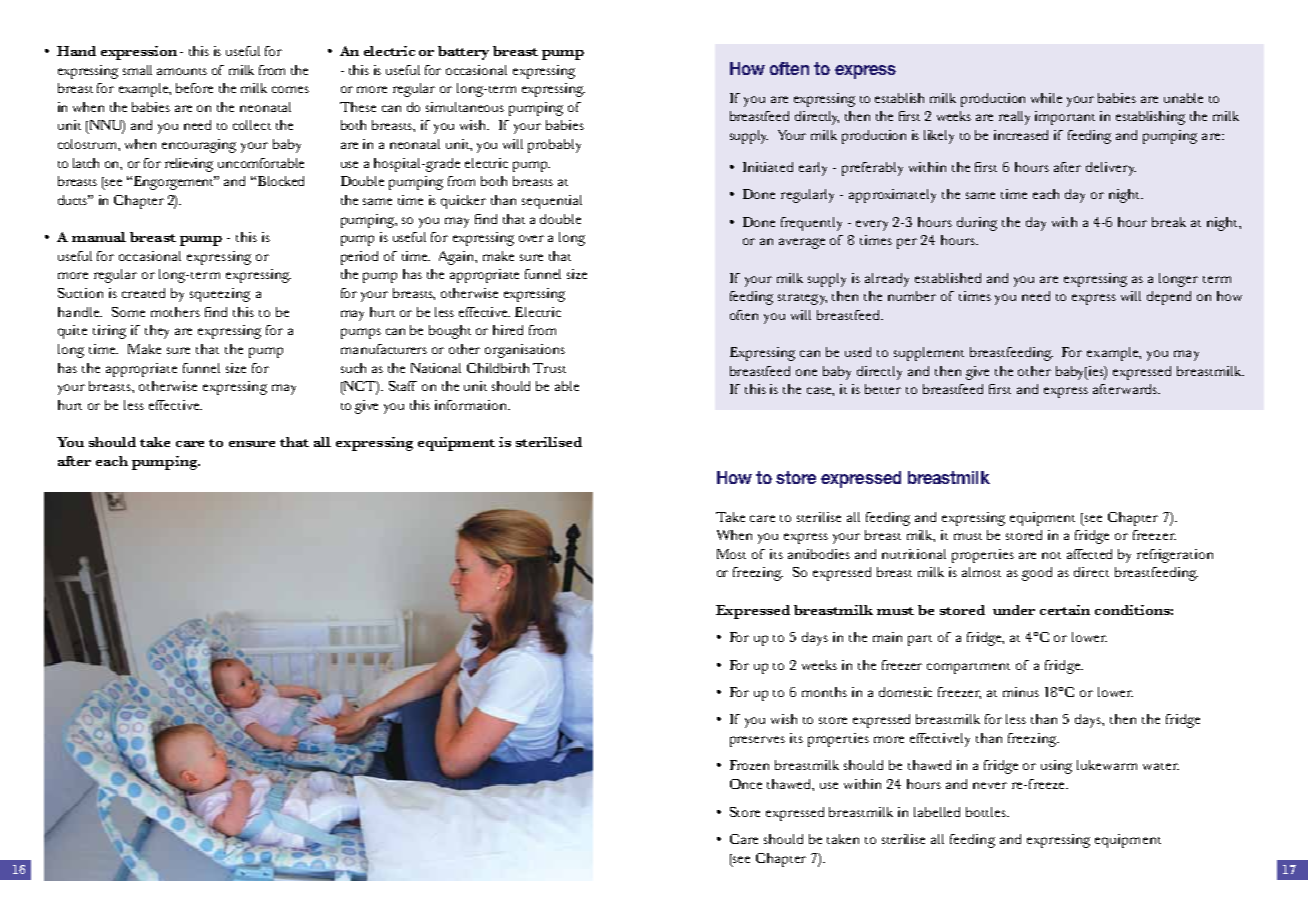  What do you see at coordinates (472, 405) in the image?
I see `information` at bounding box center [472, 405].
